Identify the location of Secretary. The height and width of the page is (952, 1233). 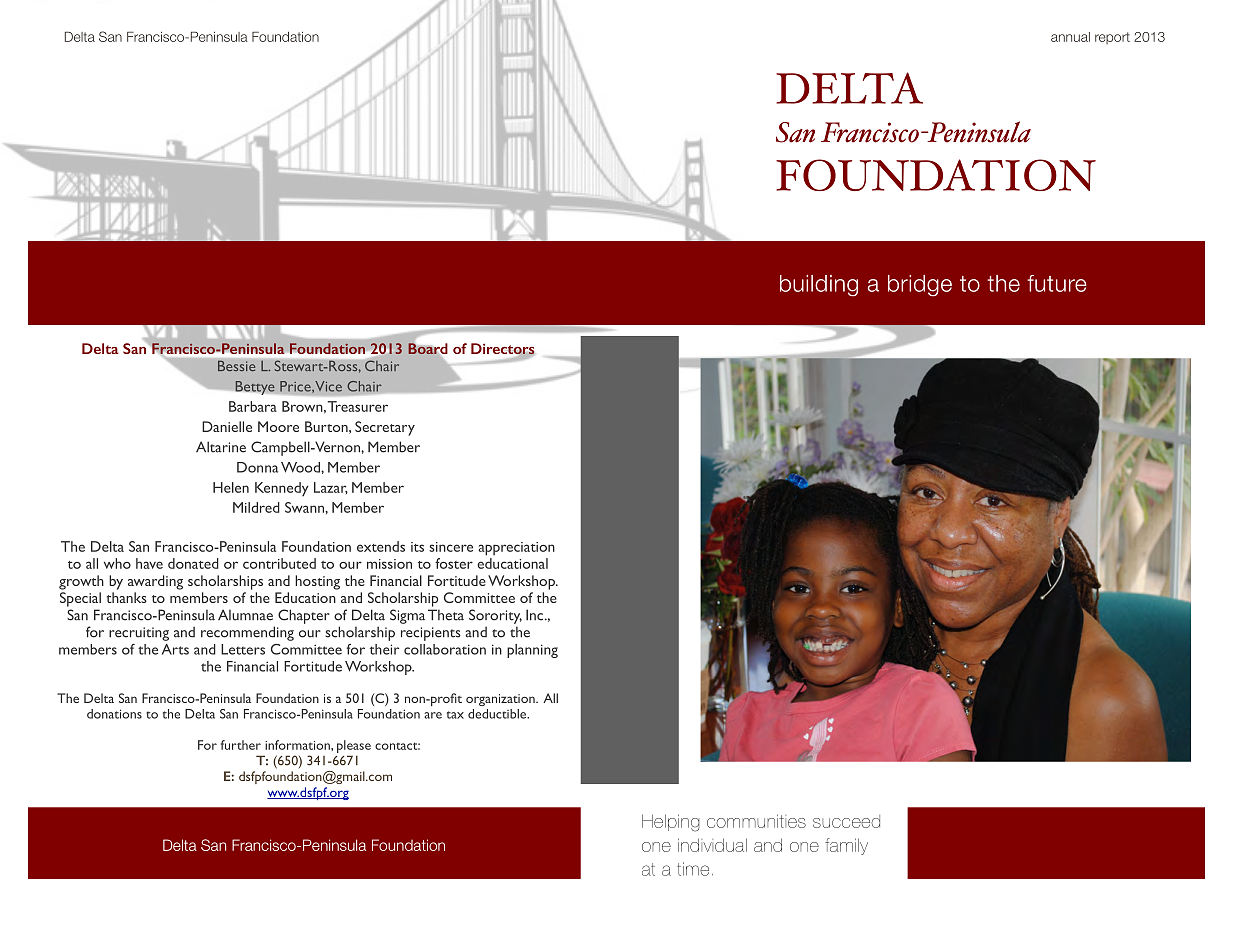
(385, 428).
